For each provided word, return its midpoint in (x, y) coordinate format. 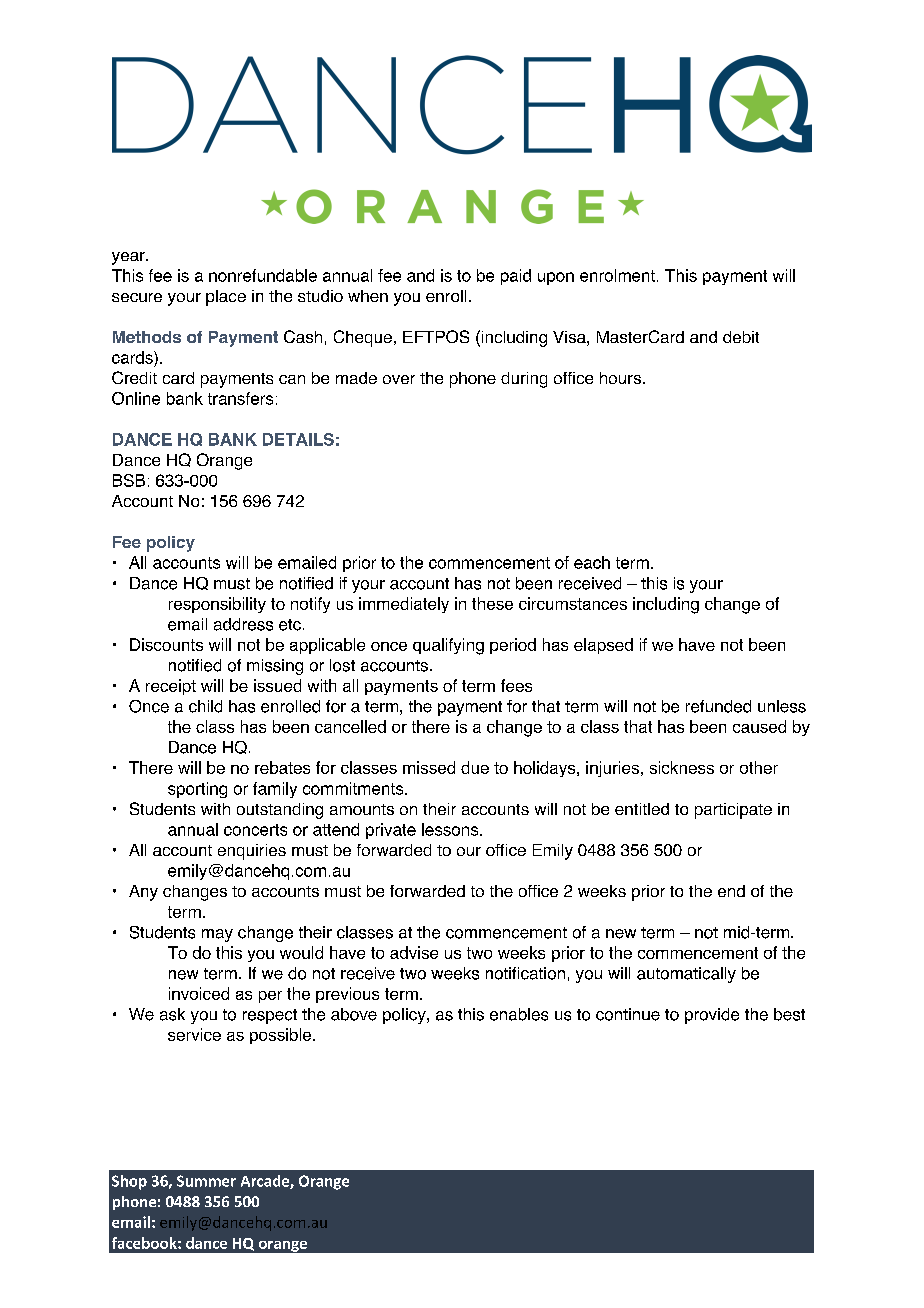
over (399, 379)
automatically (686, 975)
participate (733, 811)
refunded (718, 706)
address (243, 624)
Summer (206, 1181)
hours (620, 378)
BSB (129, 480)
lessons (451, 829)
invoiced (199, 993)
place (226, 298)
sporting (197, 790)
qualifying (448, 646)
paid (516, 277)
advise (414, 952)
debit (741, 337)
